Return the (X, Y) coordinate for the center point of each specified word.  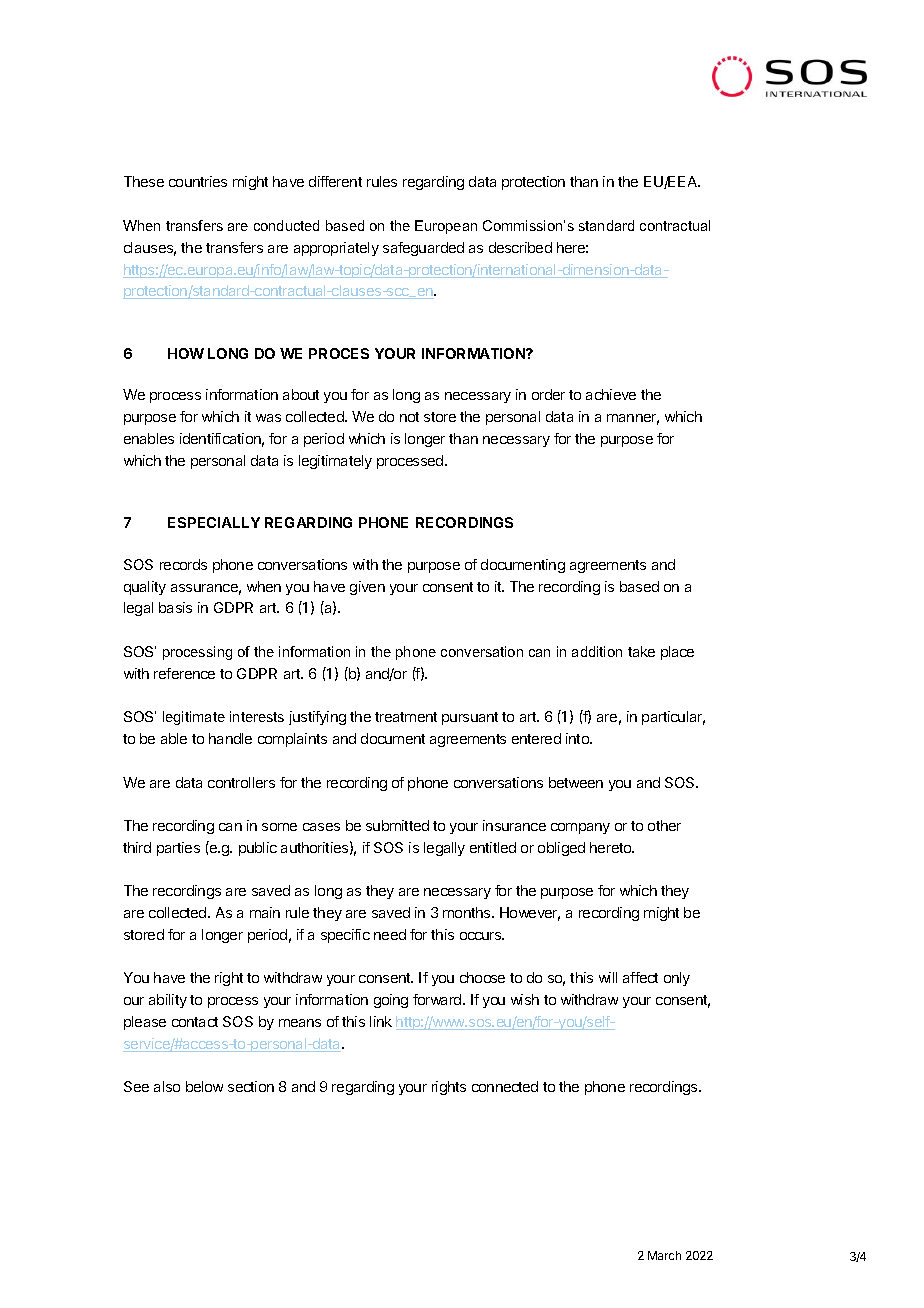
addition (597, 651)
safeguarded (423, 249)
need (390, 934)
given (367, 588)
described (520, 247)
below (204, 1086)
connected (505, 1086)
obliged (561, 849)
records (183, 564)
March (664, 1255)
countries (198, 181)
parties (178, 849)
